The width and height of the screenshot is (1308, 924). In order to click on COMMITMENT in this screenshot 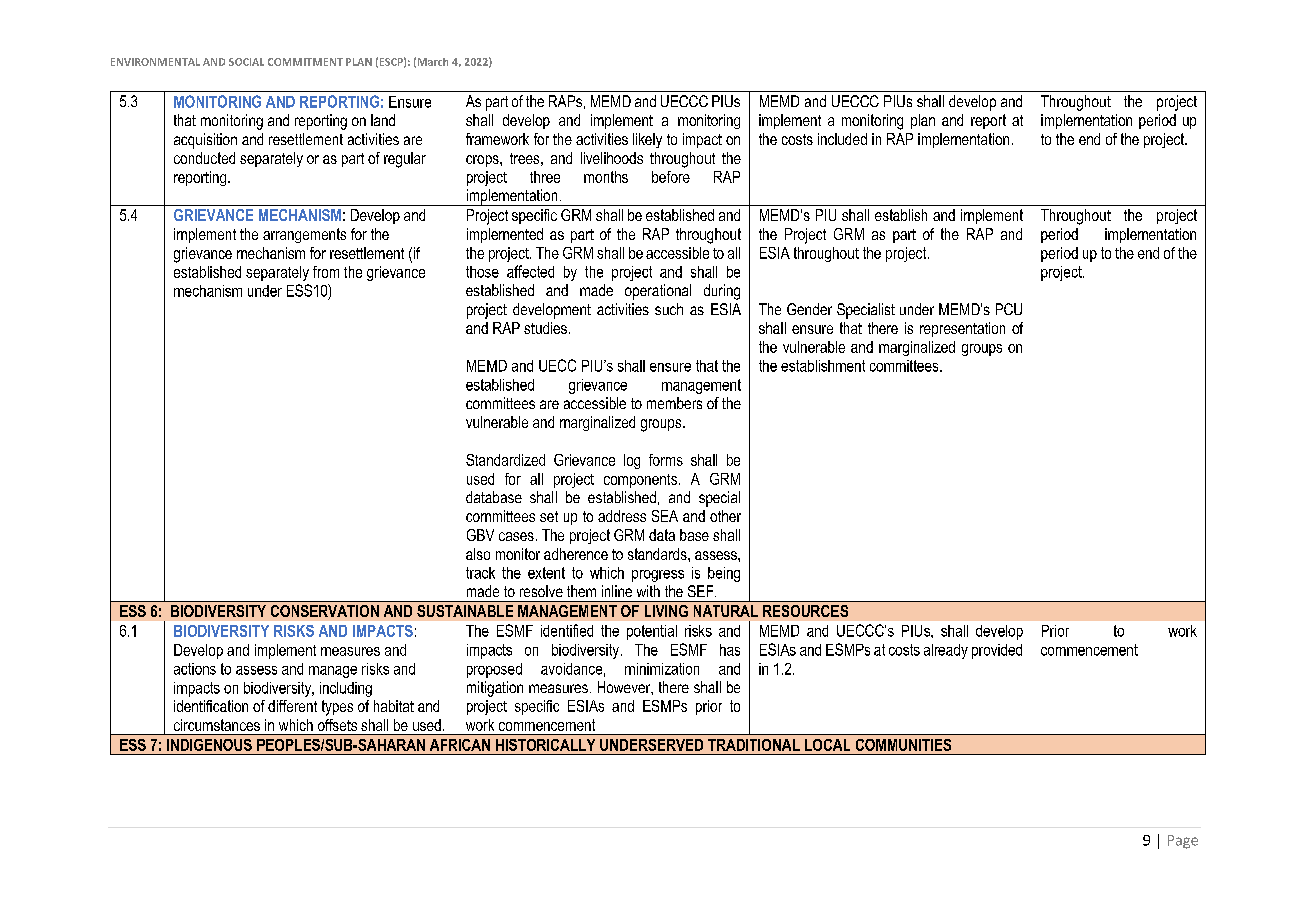, I will do `click(305, 62)`.
